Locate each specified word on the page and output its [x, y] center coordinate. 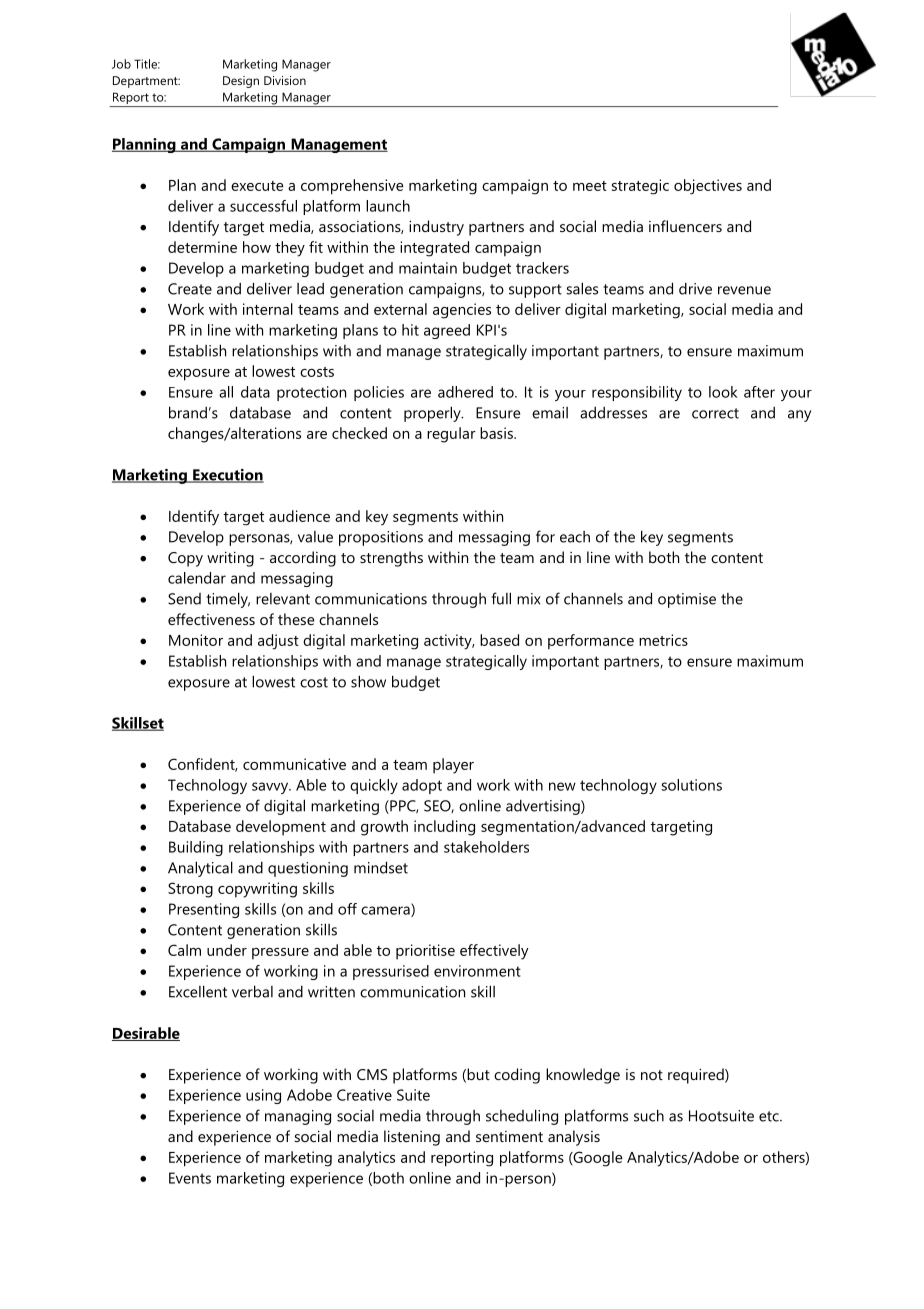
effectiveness [211, 619]
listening [412, 1138]
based [499, 640]
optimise [687, 600]
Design [241, 82]
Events [190, 1178]
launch [388, 206]
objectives [708, 187]
